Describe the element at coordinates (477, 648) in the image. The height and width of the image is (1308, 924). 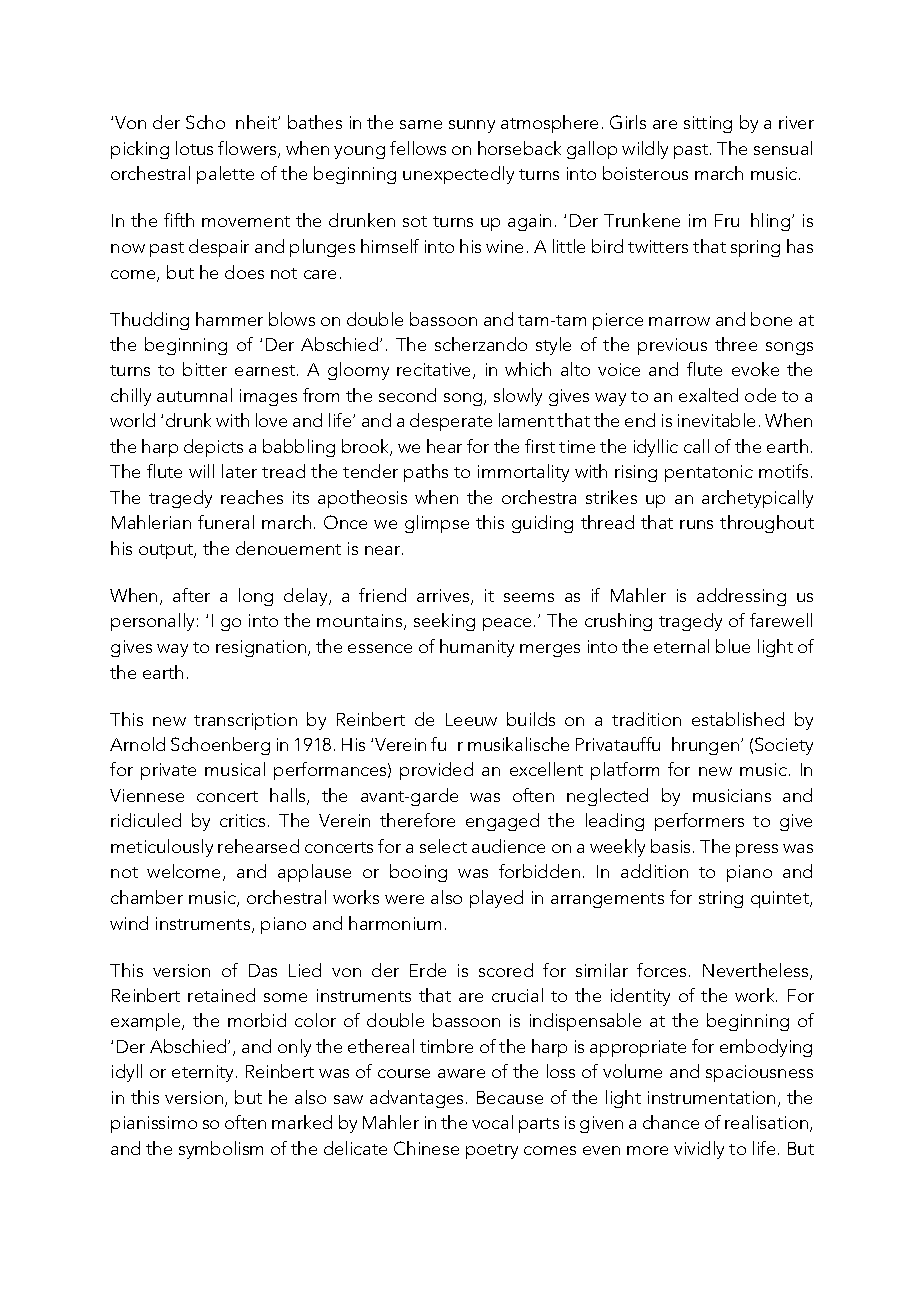
I see `humanity` at that location.
